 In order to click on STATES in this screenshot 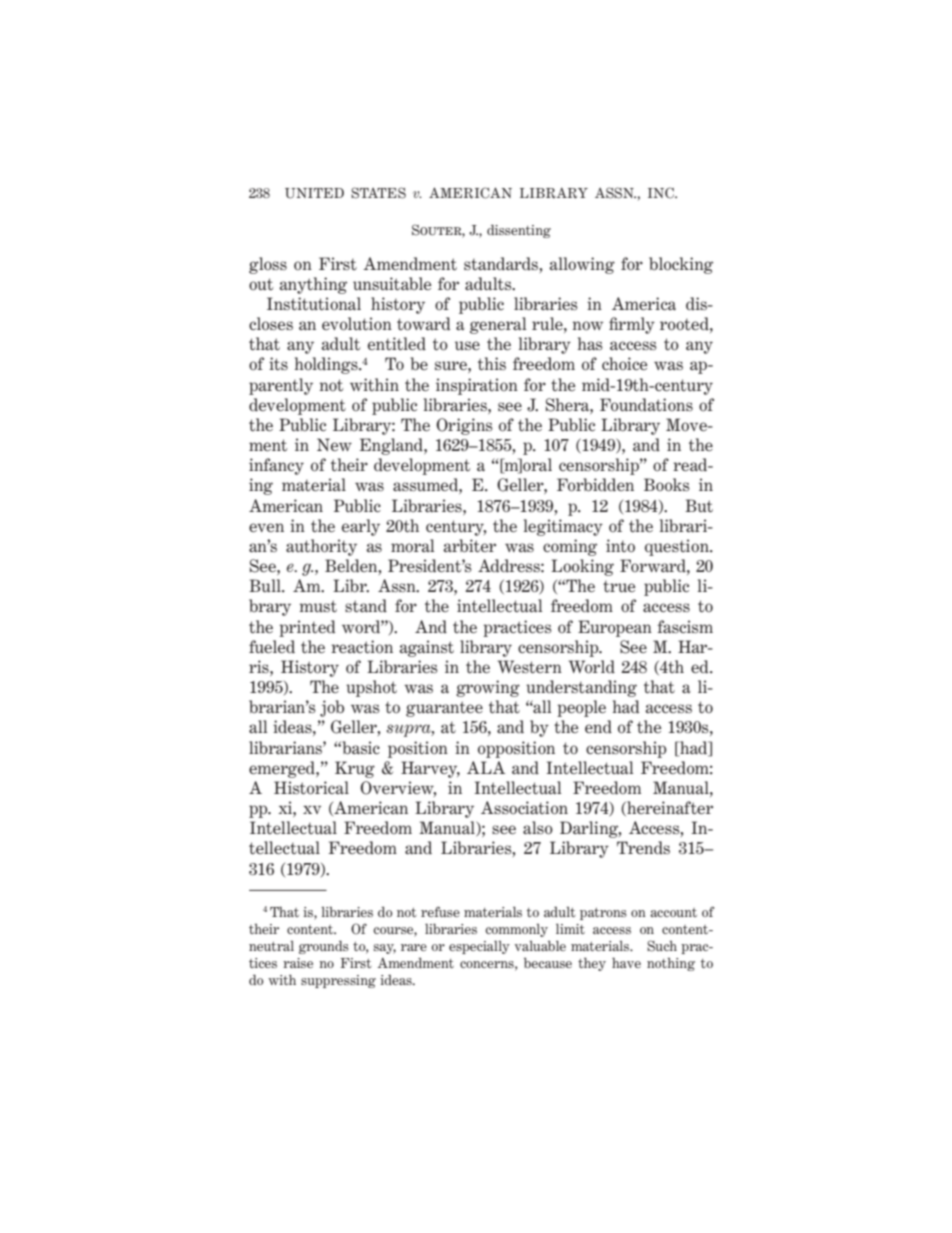, I will do `click(378, 193)`.
